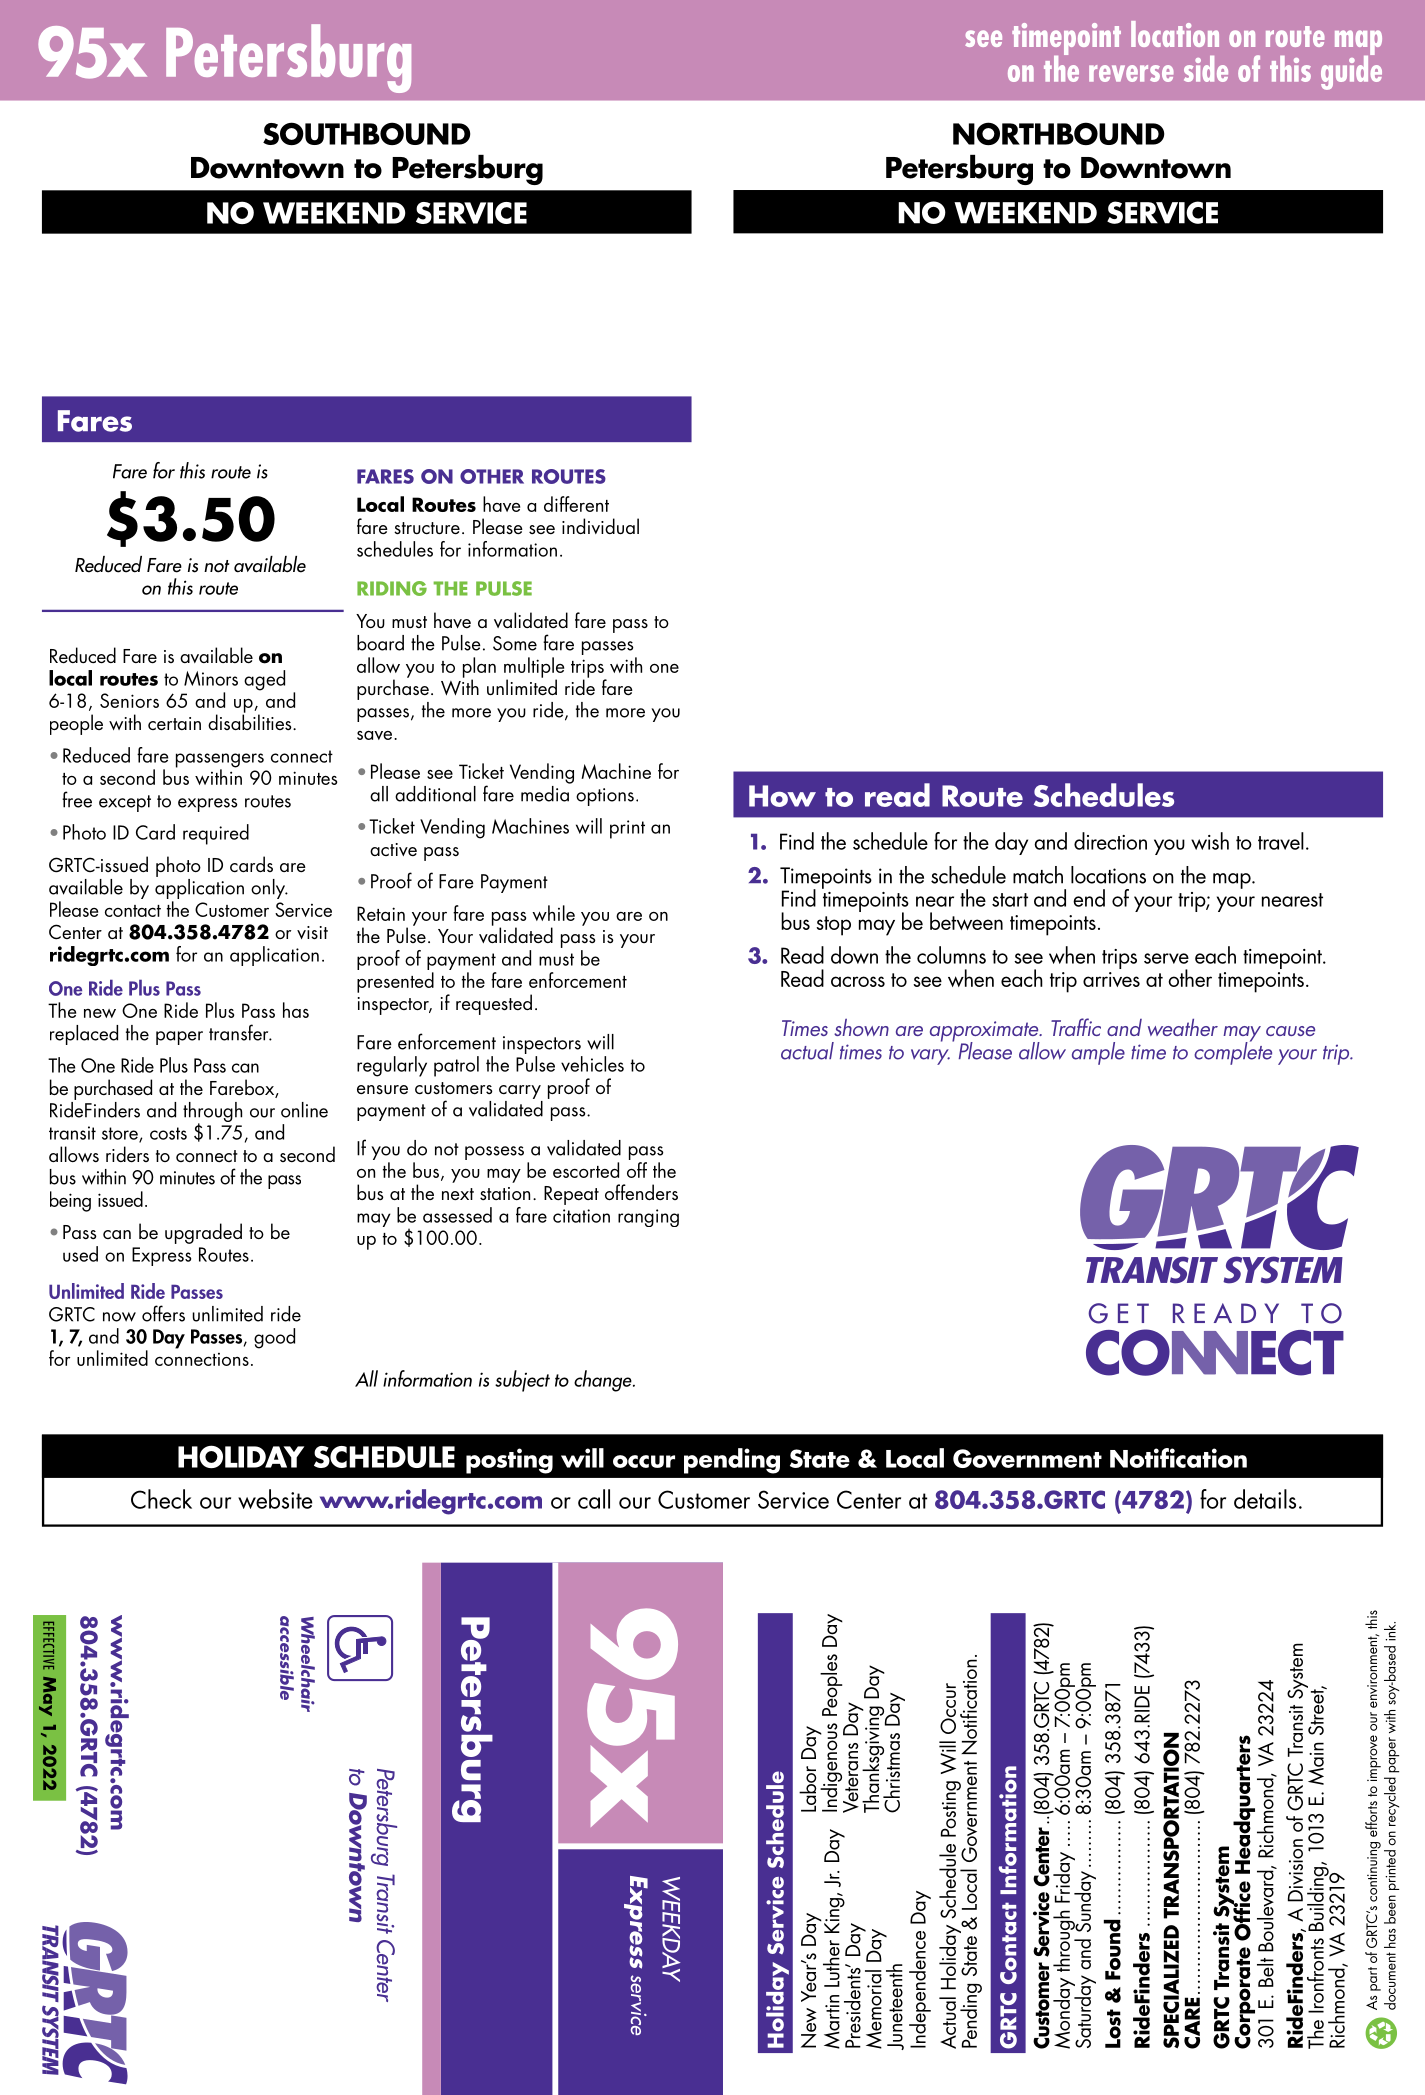 Image resolution: width=1425 pixels, height=2095 pixels. I want to click on website, so click(275, 1499).
